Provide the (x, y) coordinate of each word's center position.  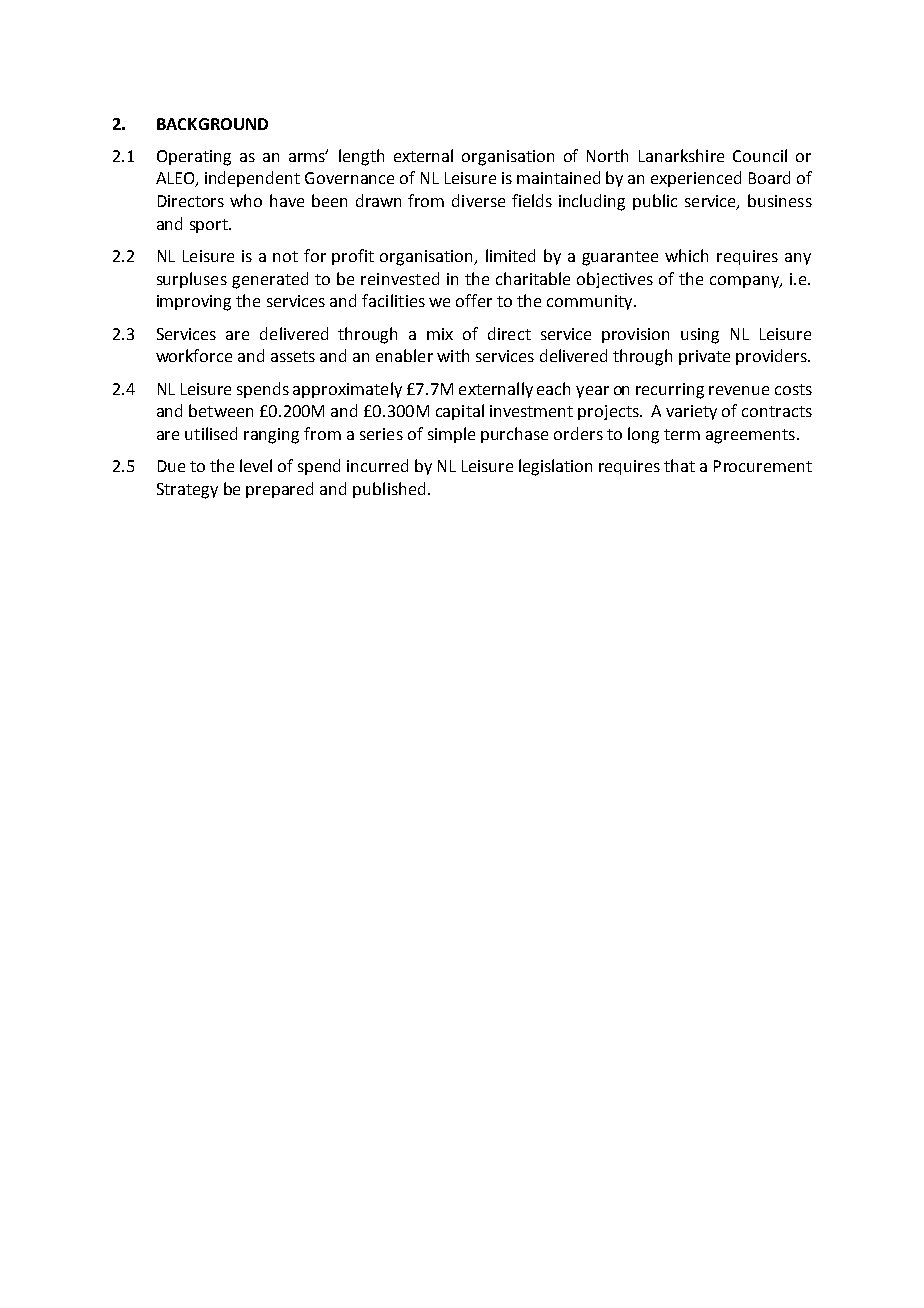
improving (194, 303)
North (607, 155)
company (745, 282)
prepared (279, 490)
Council (760, 155)
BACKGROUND (212, 124)
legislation (555, 467)
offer (474, 300)
